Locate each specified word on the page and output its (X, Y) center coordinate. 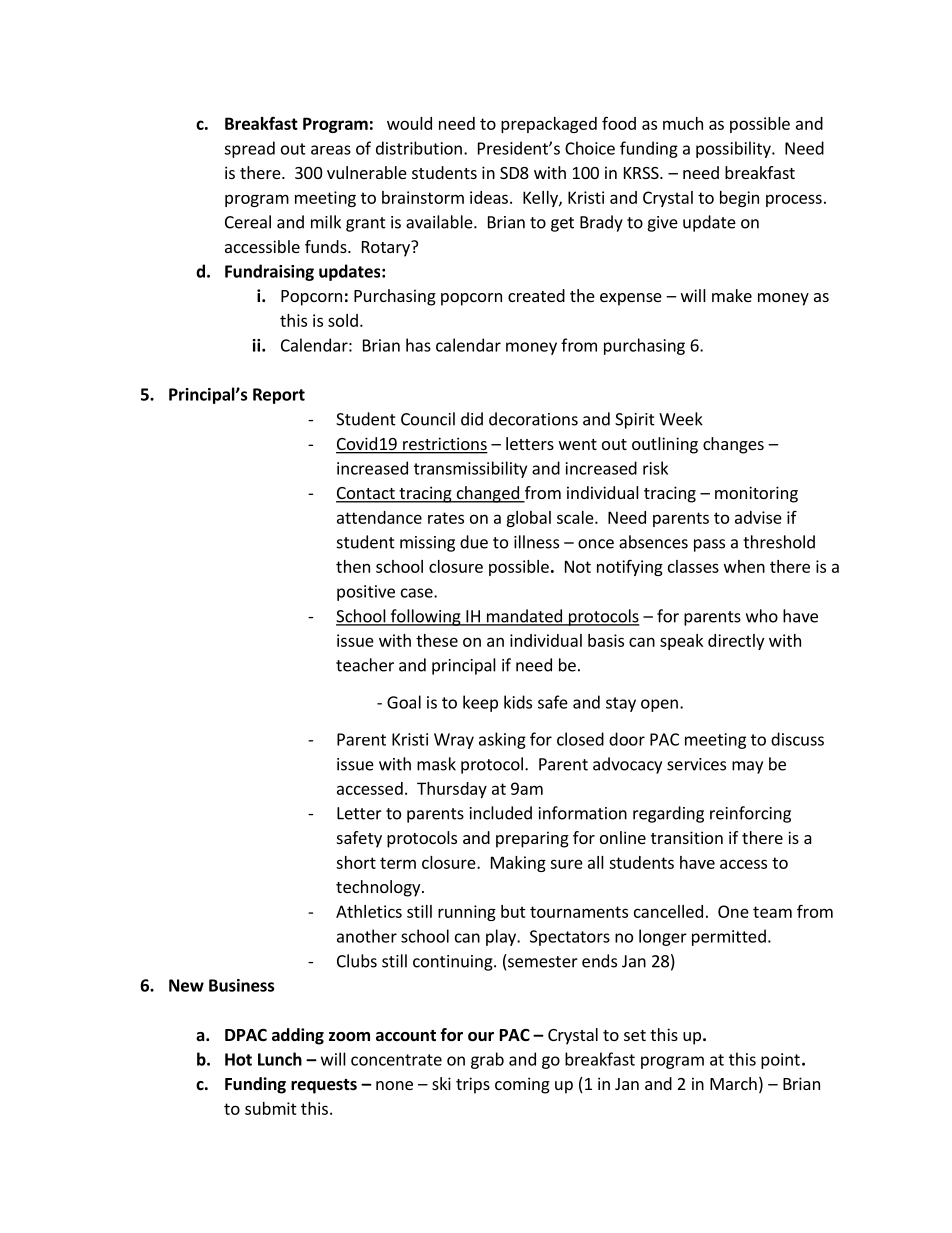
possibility (734, 149)
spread (249, 149)
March (733, 1083)
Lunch (280, 1059)
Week (681, 419)
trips (473, 1085)
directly (736, 642)
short (356, 862)
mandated (524, 617)
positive (366, 593)
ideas (489, 197)
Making (518, 864)
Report (279, 396)
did (472, 419)
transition (687, 837)
